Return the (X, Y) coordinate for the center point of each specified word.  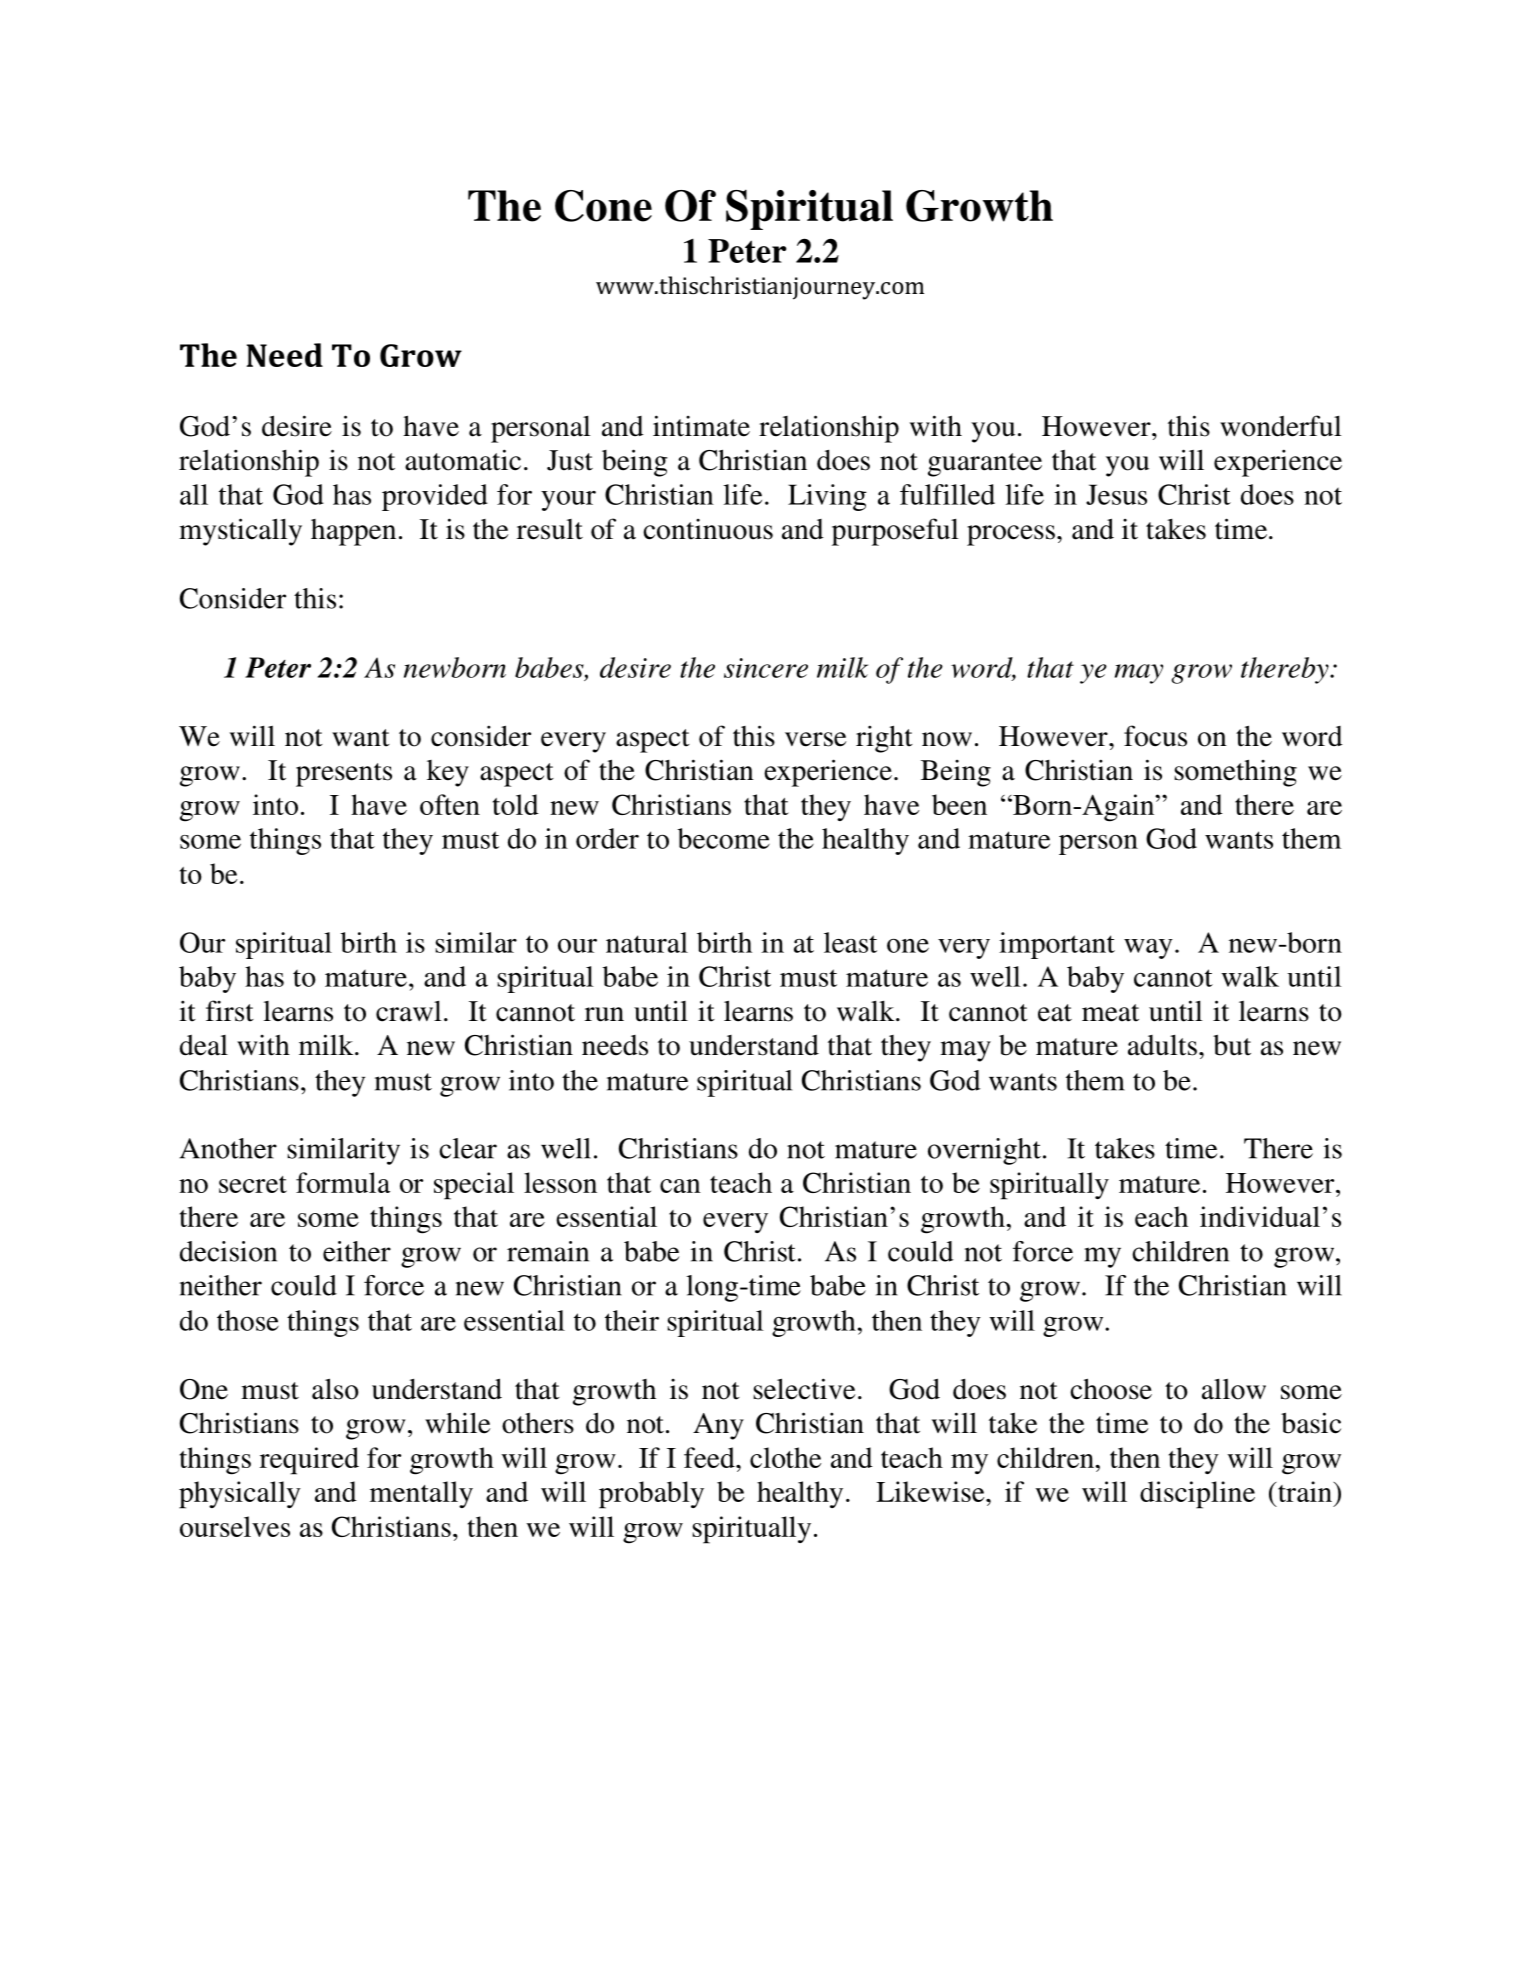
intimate (701, 426)
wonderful (1281, 426)
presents (344, 775)
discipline (1197, 1495)
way (1148, 949)
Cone (603, 206)
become (723, 838)
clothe (785, 1457)
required (309, 1461)
